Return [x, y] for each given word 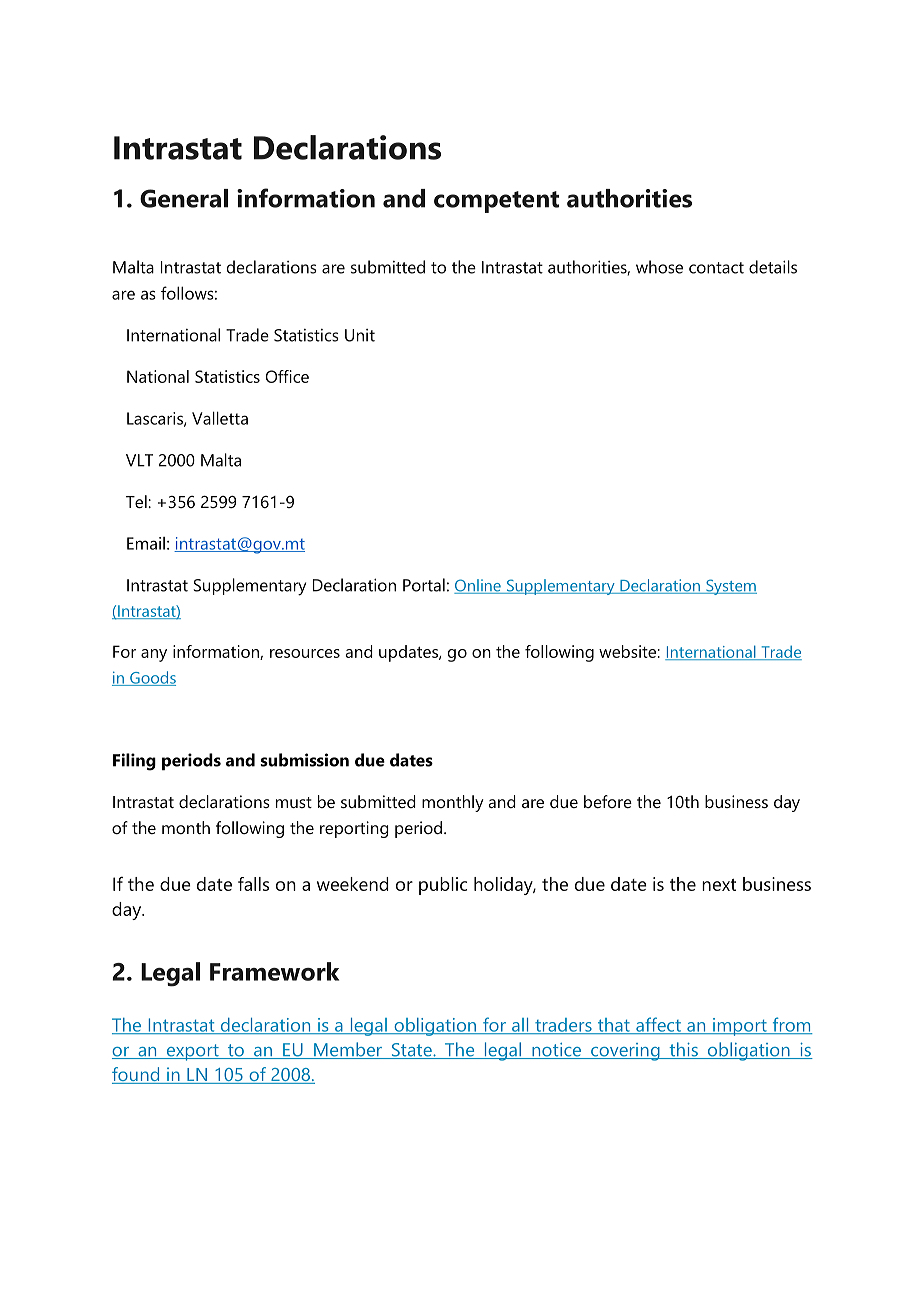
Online [478, 586]
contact [716, 268]
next [719, 885]
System [730, 587]
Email [146, 543]
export [193, 1052]
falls [253, 884]
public [443, 886]
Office [287, 376]
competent [496, 202]
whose [659, 267]
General [184, 198]
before [608, 801]
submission [304, 760]
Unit [360, 335]
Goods [152, 678]
